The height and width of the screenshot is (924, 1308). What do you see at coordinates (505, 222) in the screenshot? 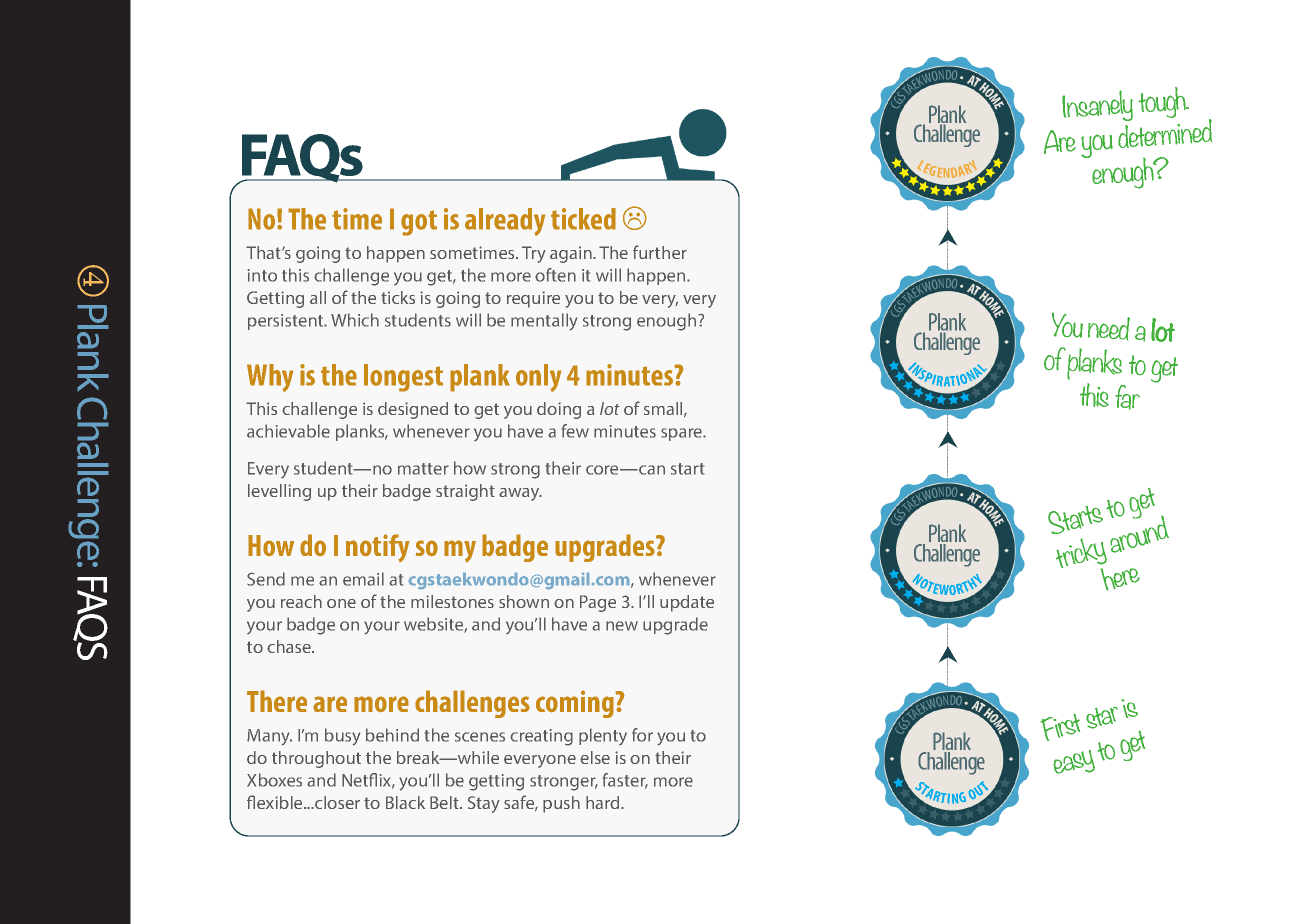
I see `already` at bounding box center [505, 222].
